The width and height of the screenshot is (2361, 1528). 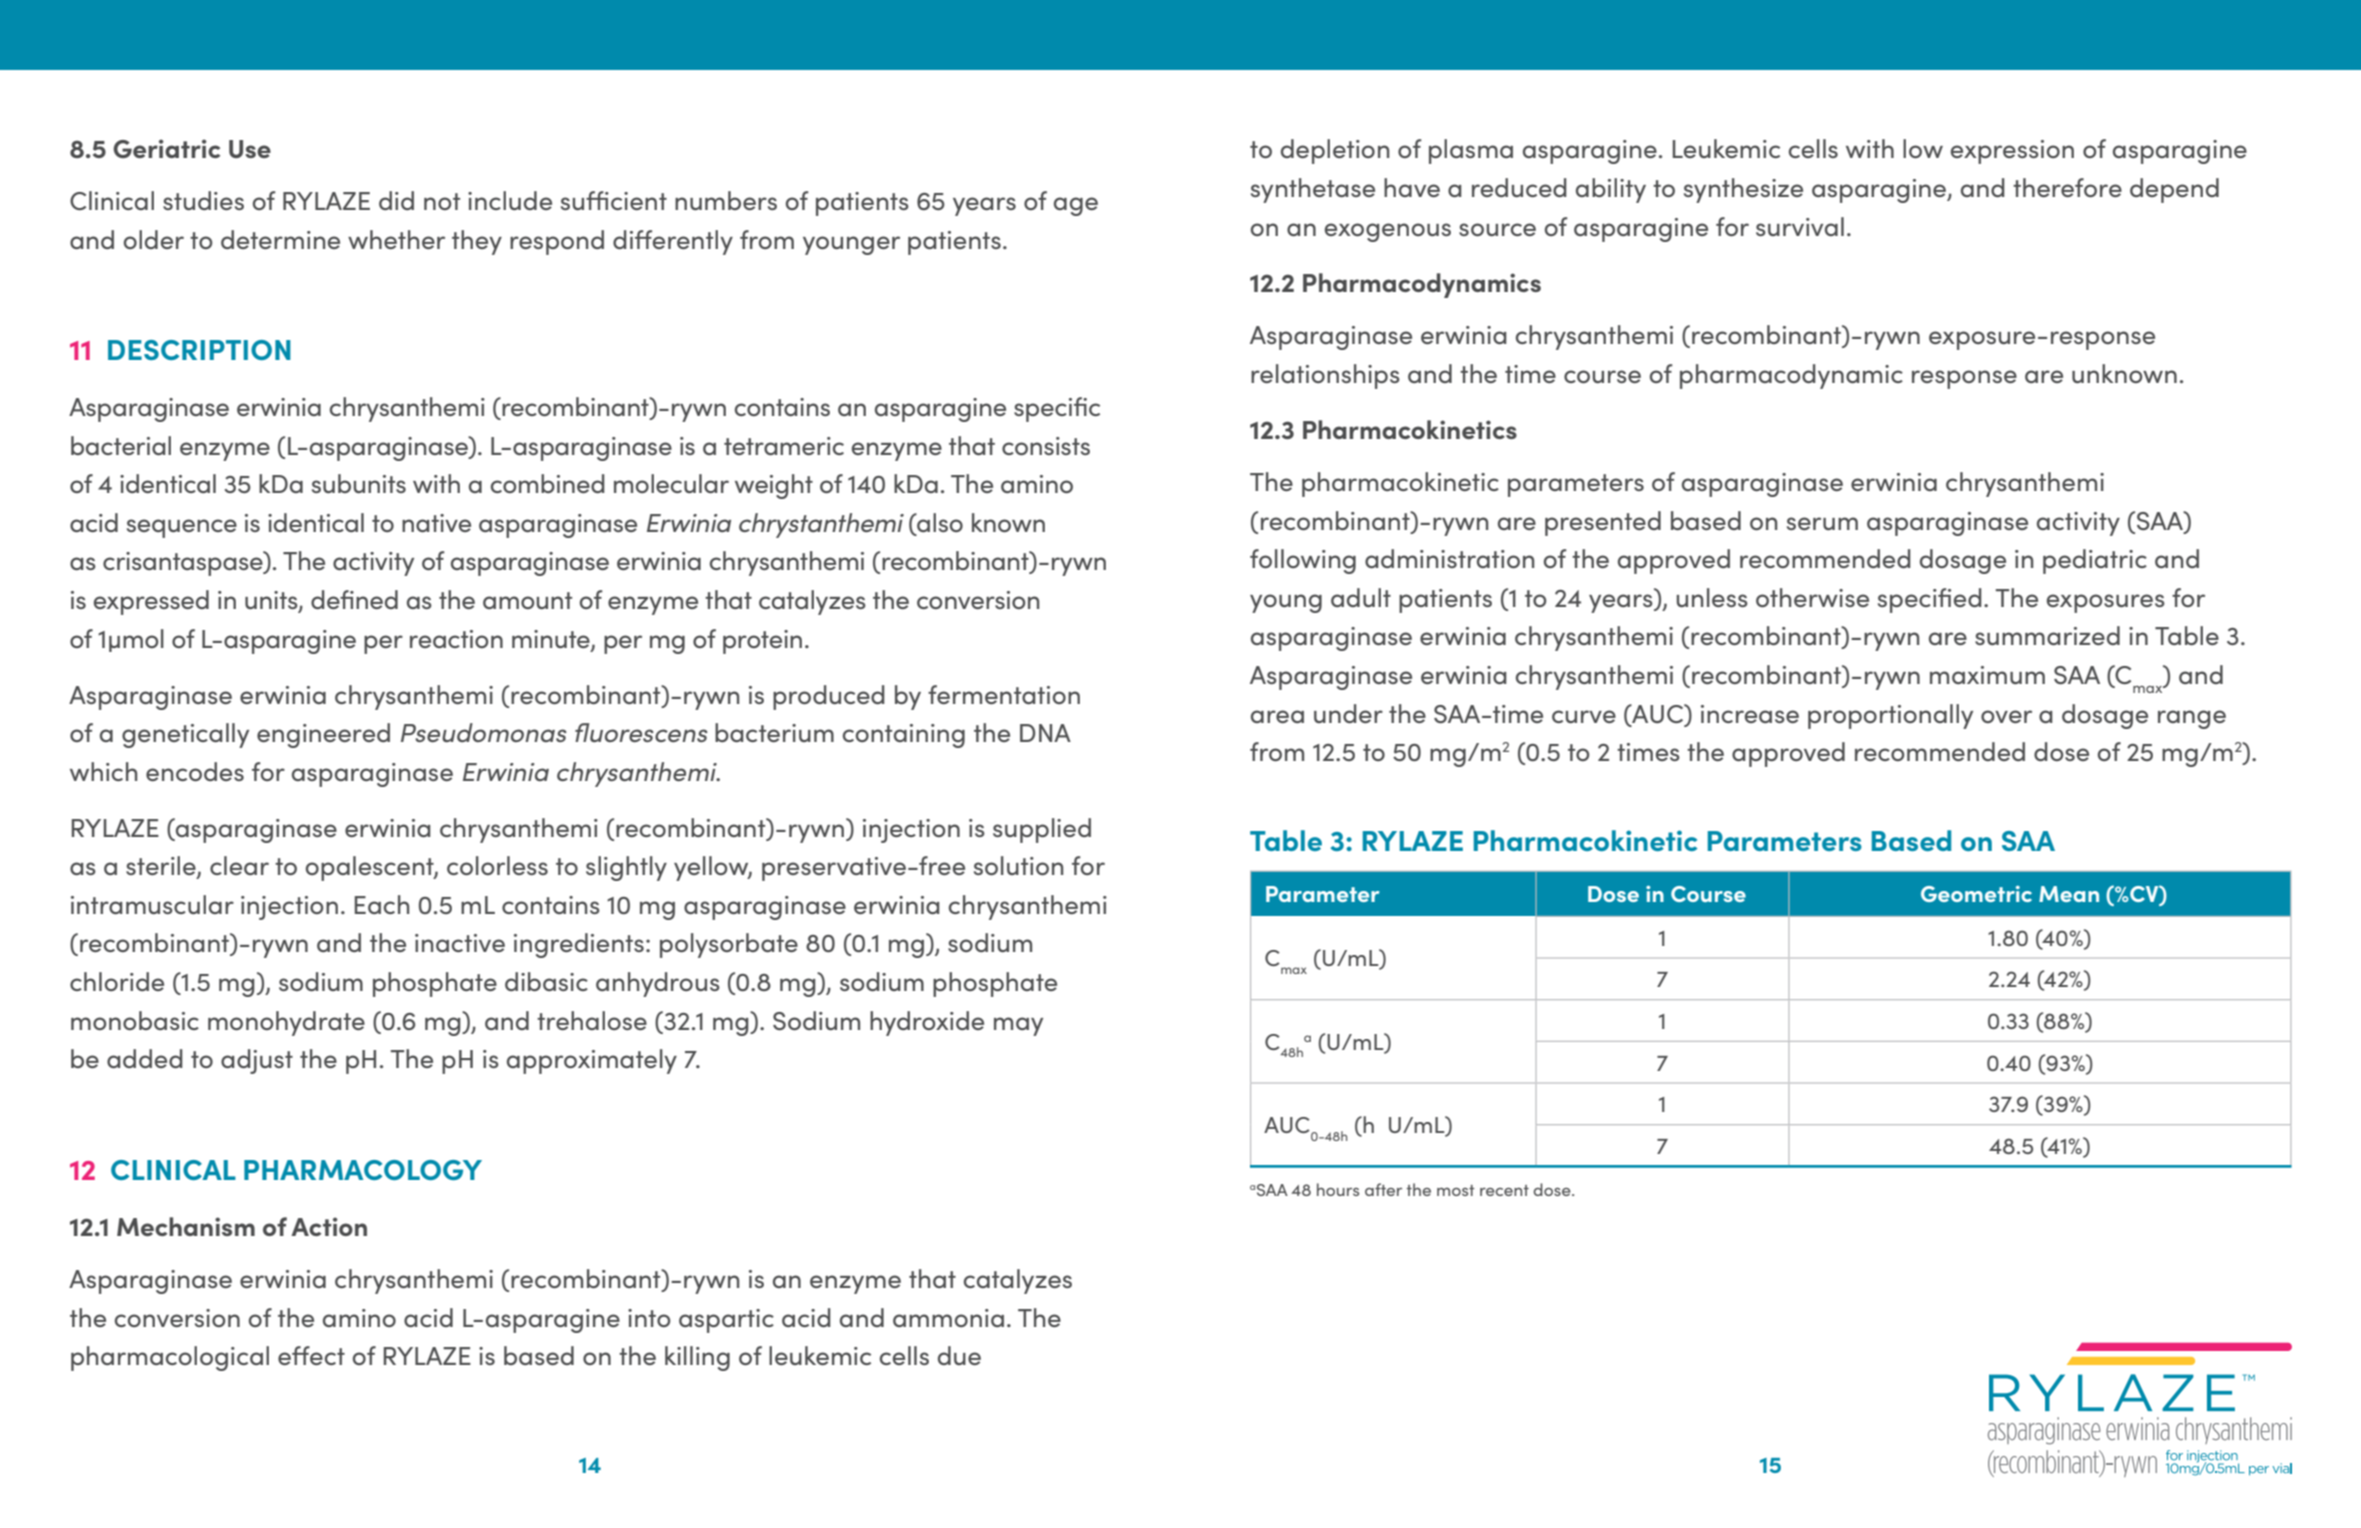 What do you see at coordinates (1018, 865) in the screenshot?
I see `solution` at bounding box center [1018, 865].
